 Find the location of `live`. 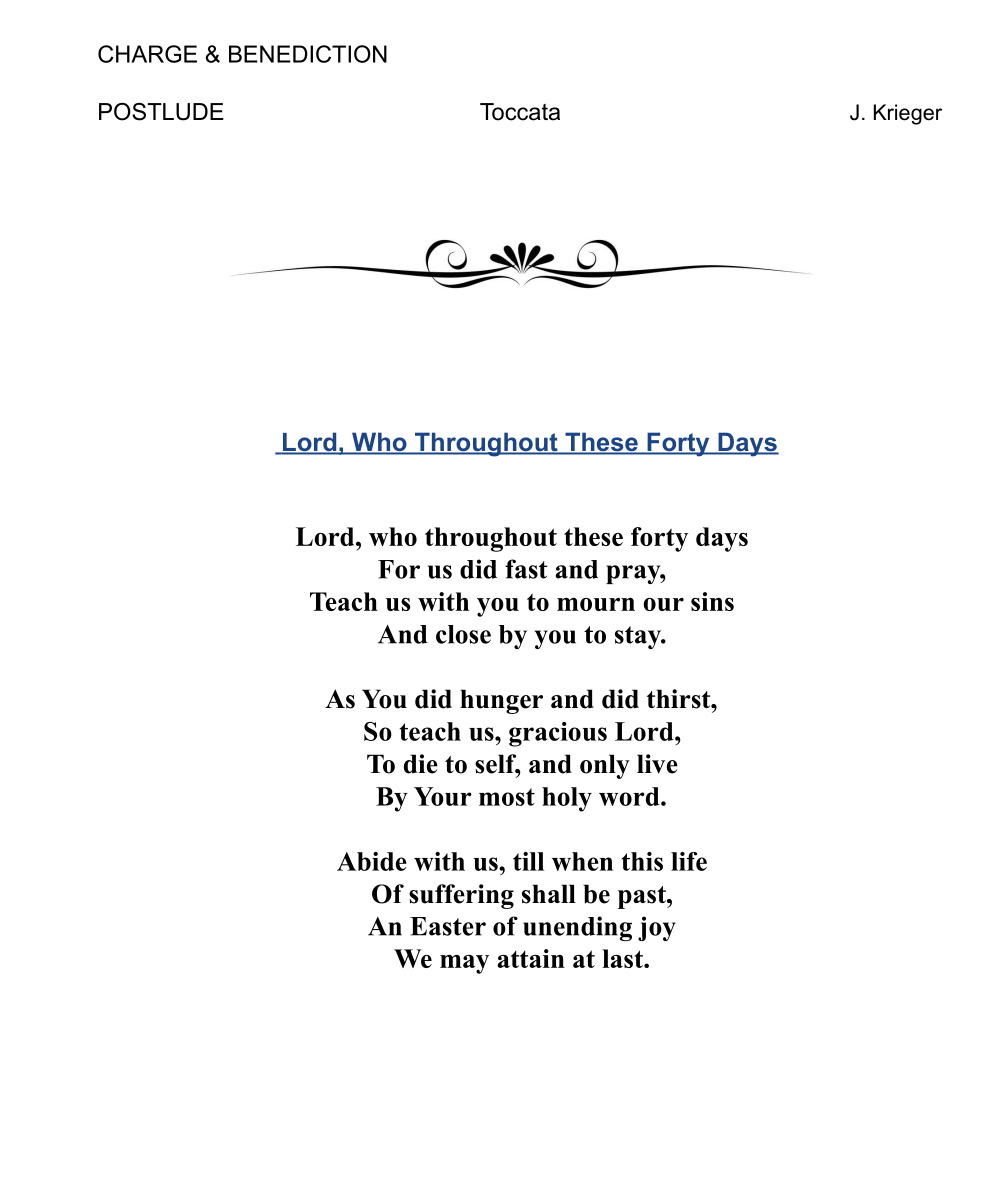

live is located at coordinates (657, 764).
